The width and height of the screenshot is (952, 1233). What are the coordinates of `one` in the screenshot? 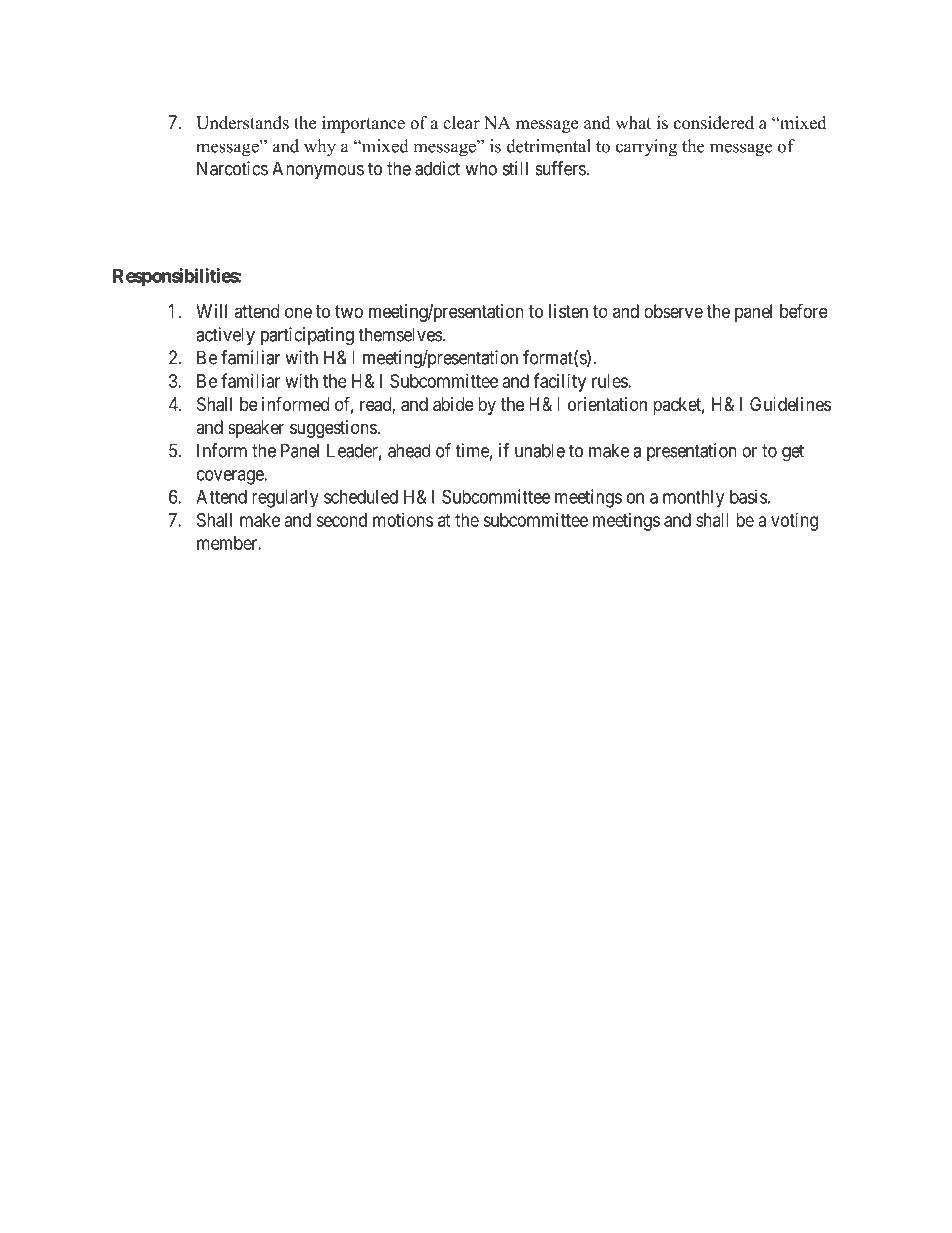 It's located at (298, 312).
